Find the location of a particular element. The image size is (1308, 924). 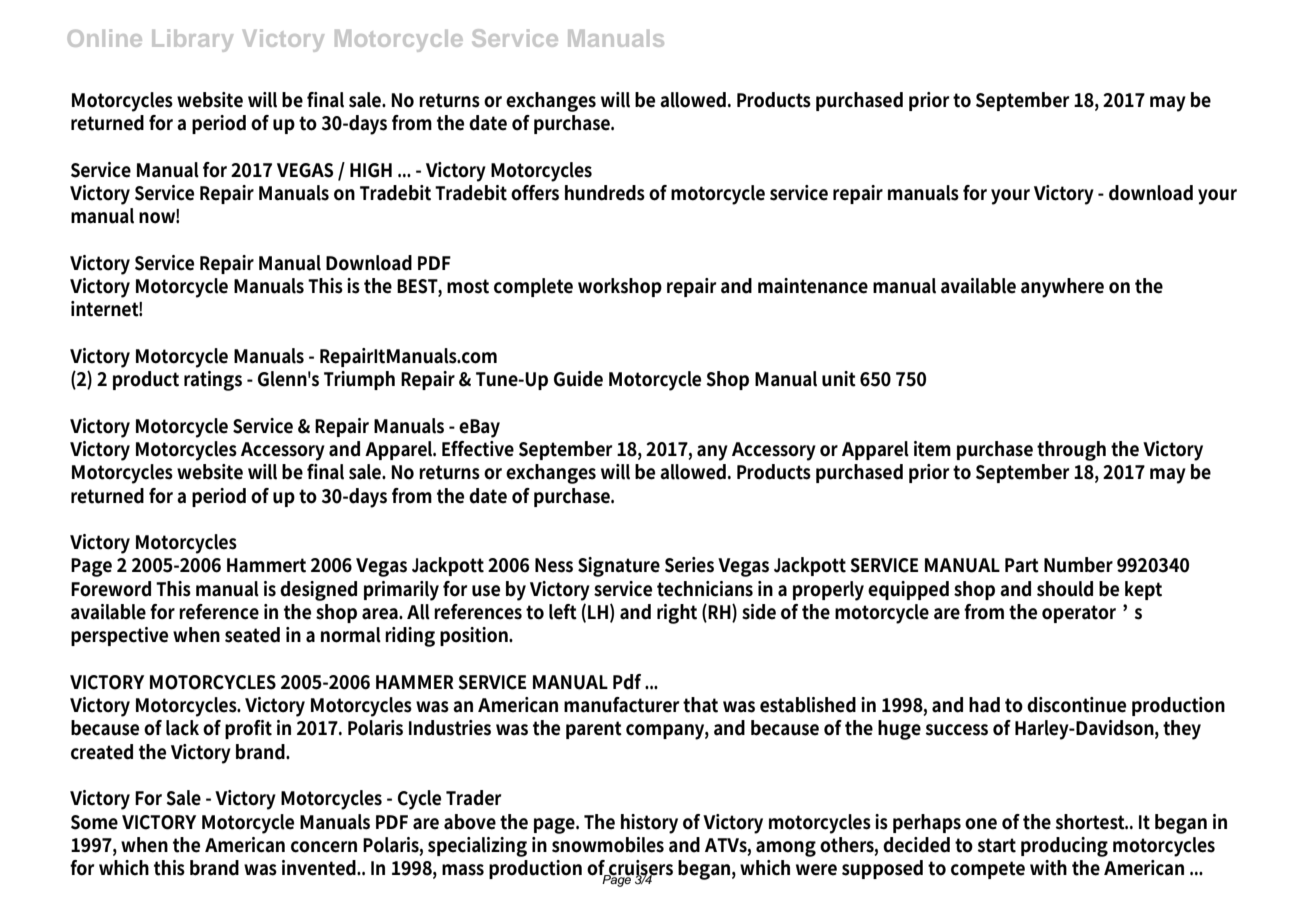

snowmobiles is located at coordinates (608, 845).
